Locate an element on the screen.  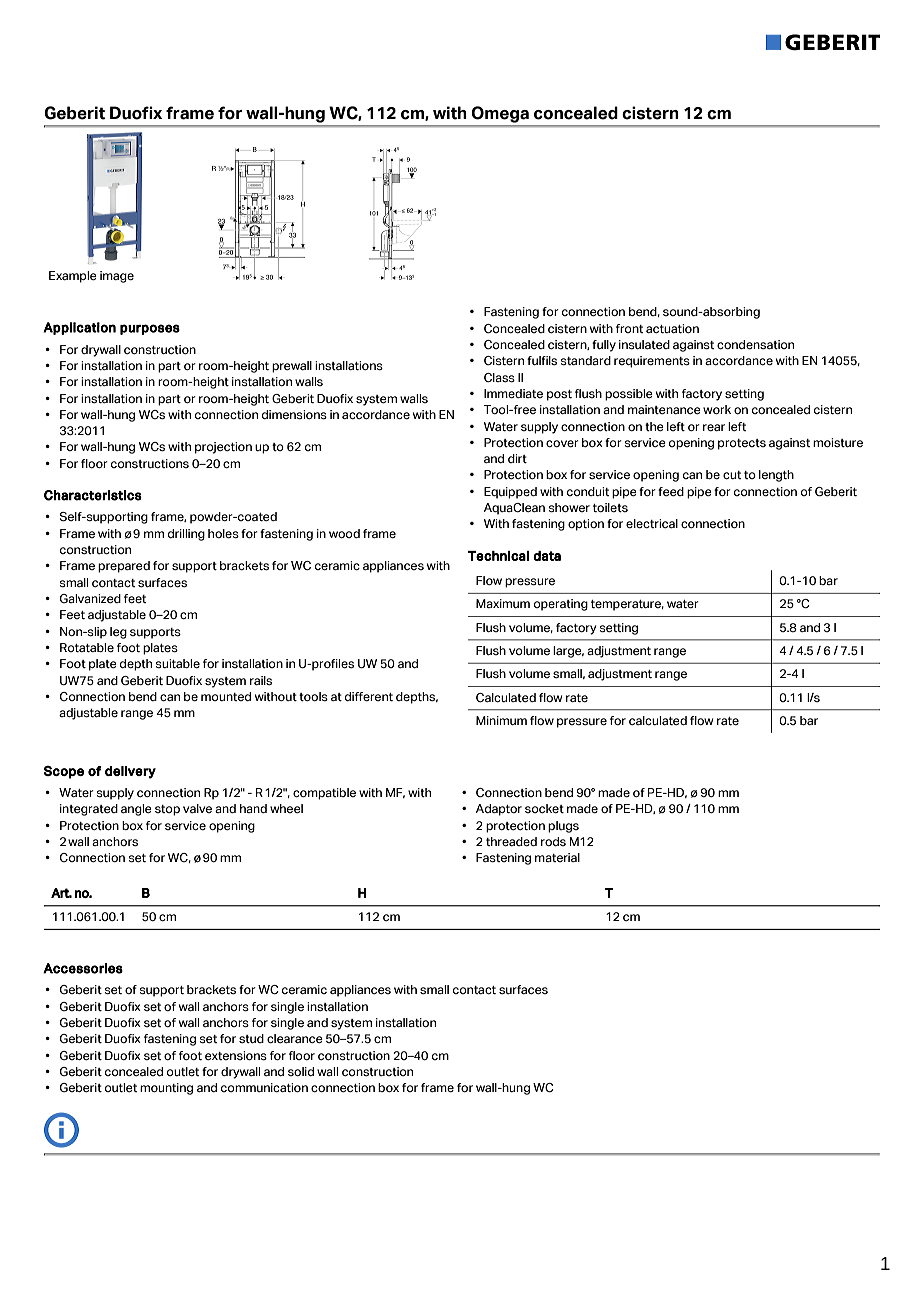
leg is located at coordinates (118, 633).
